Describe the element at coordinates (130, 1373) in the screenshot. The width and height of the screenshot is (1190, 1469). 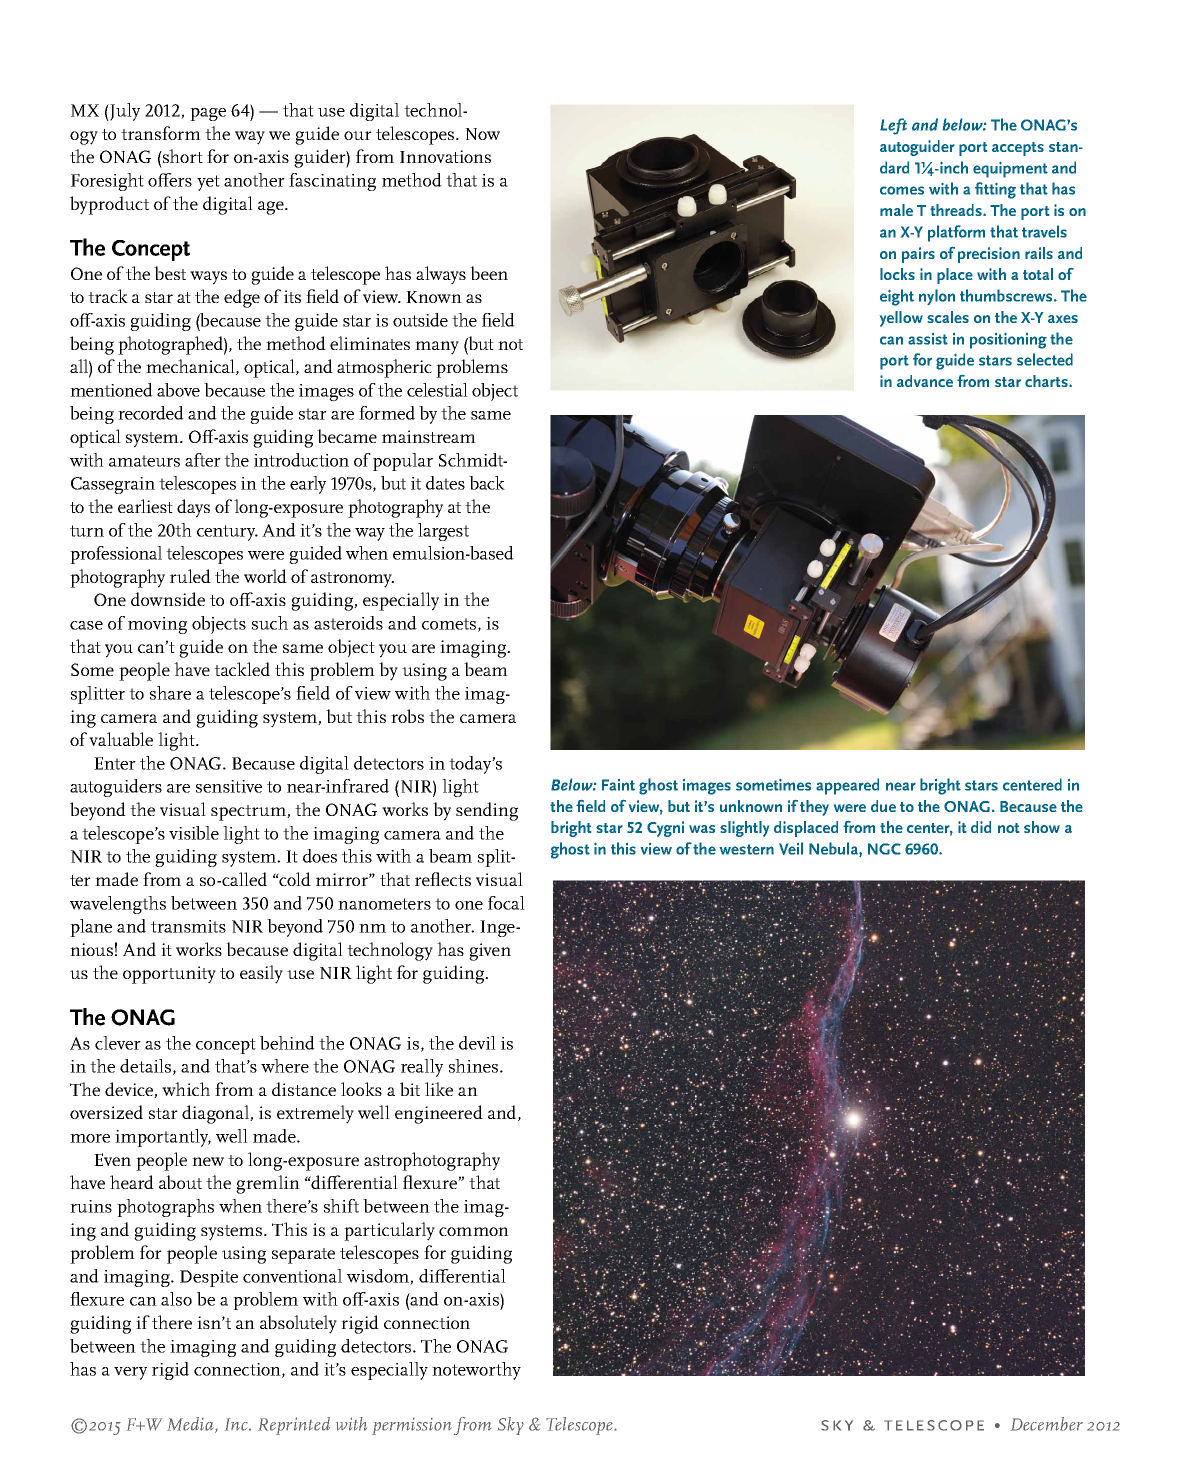
I see `very` at that location.
